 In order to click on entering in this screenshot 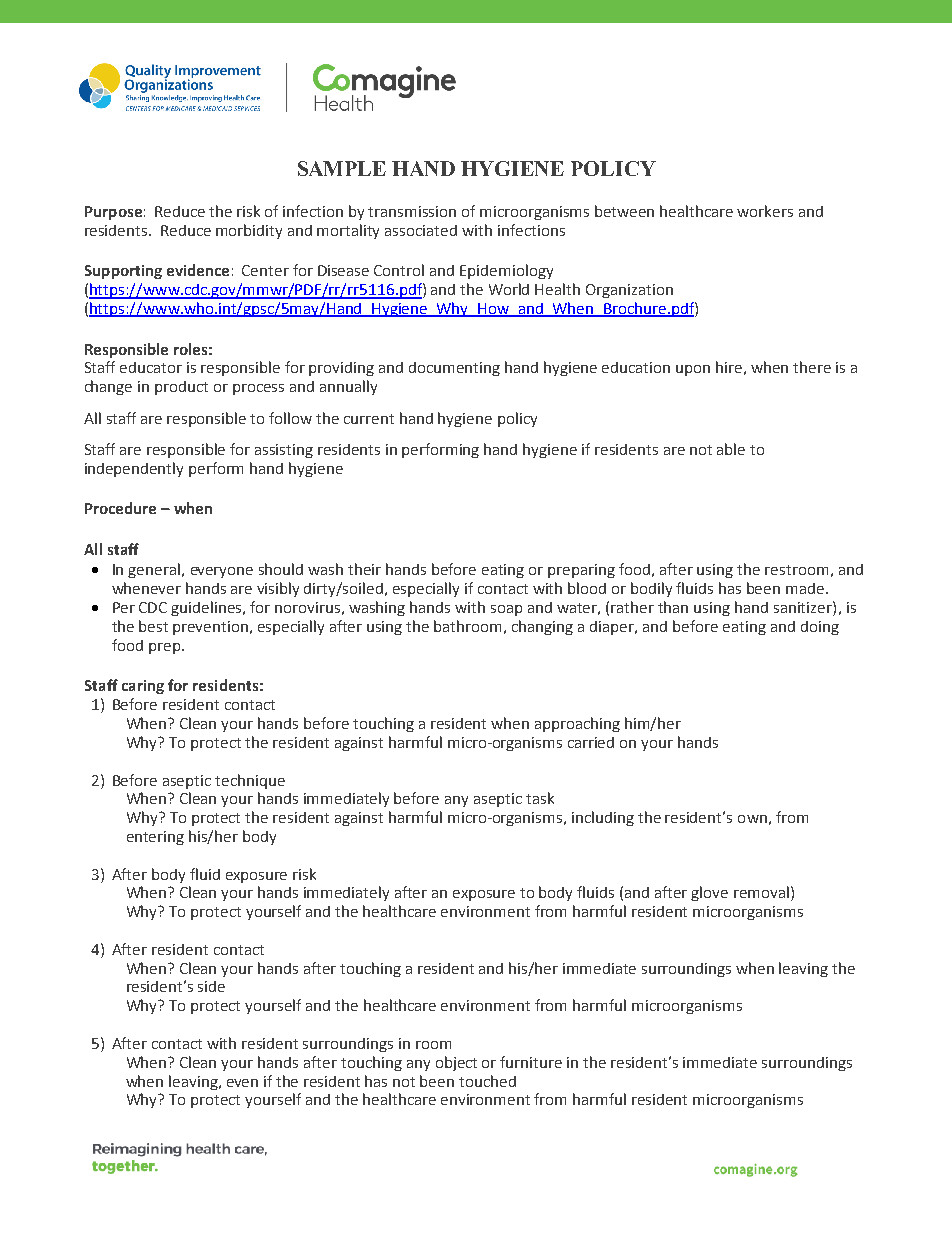, I will do `click(155, 838)`.
